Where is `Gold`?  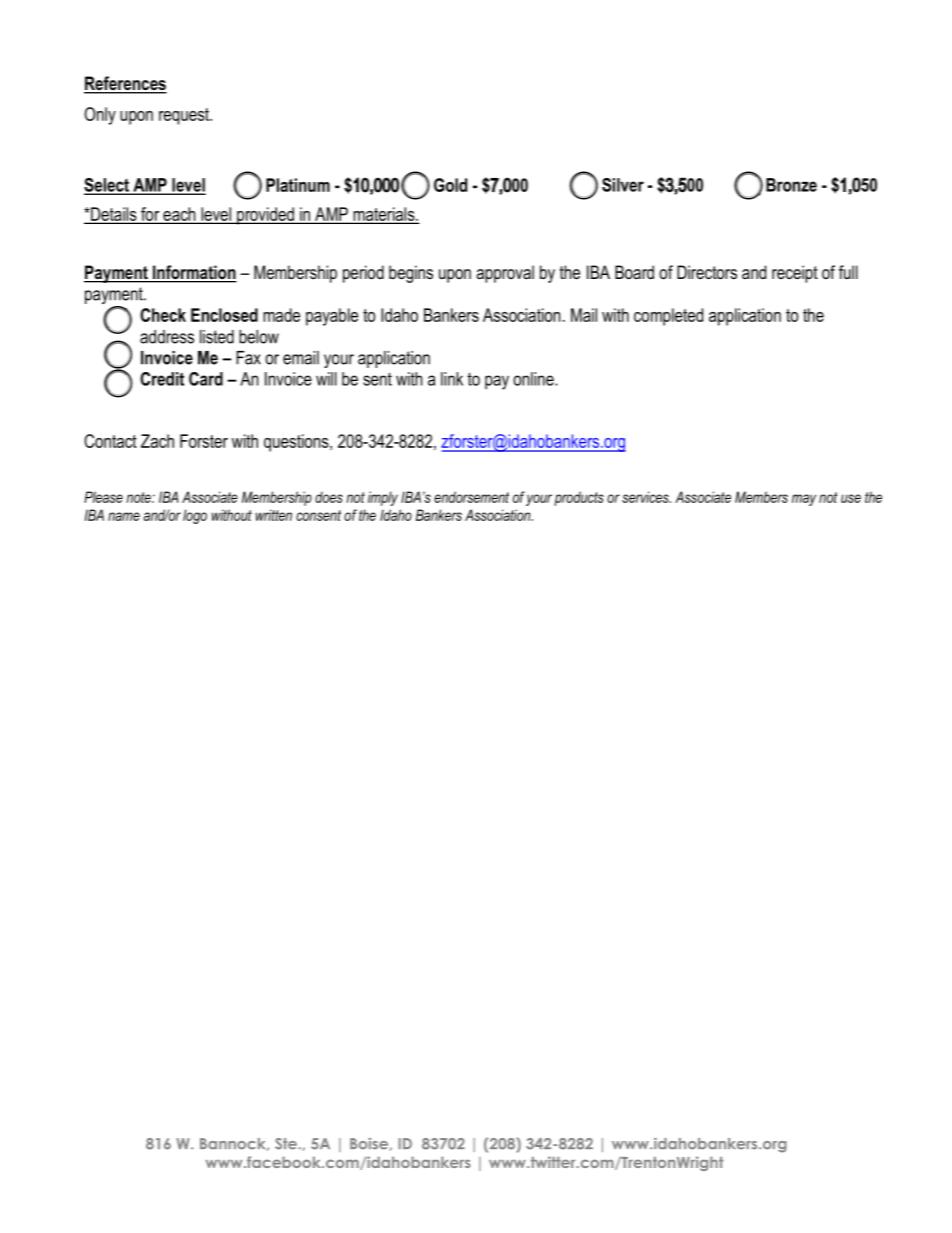
Gold is located at coordinates (450, 185).
